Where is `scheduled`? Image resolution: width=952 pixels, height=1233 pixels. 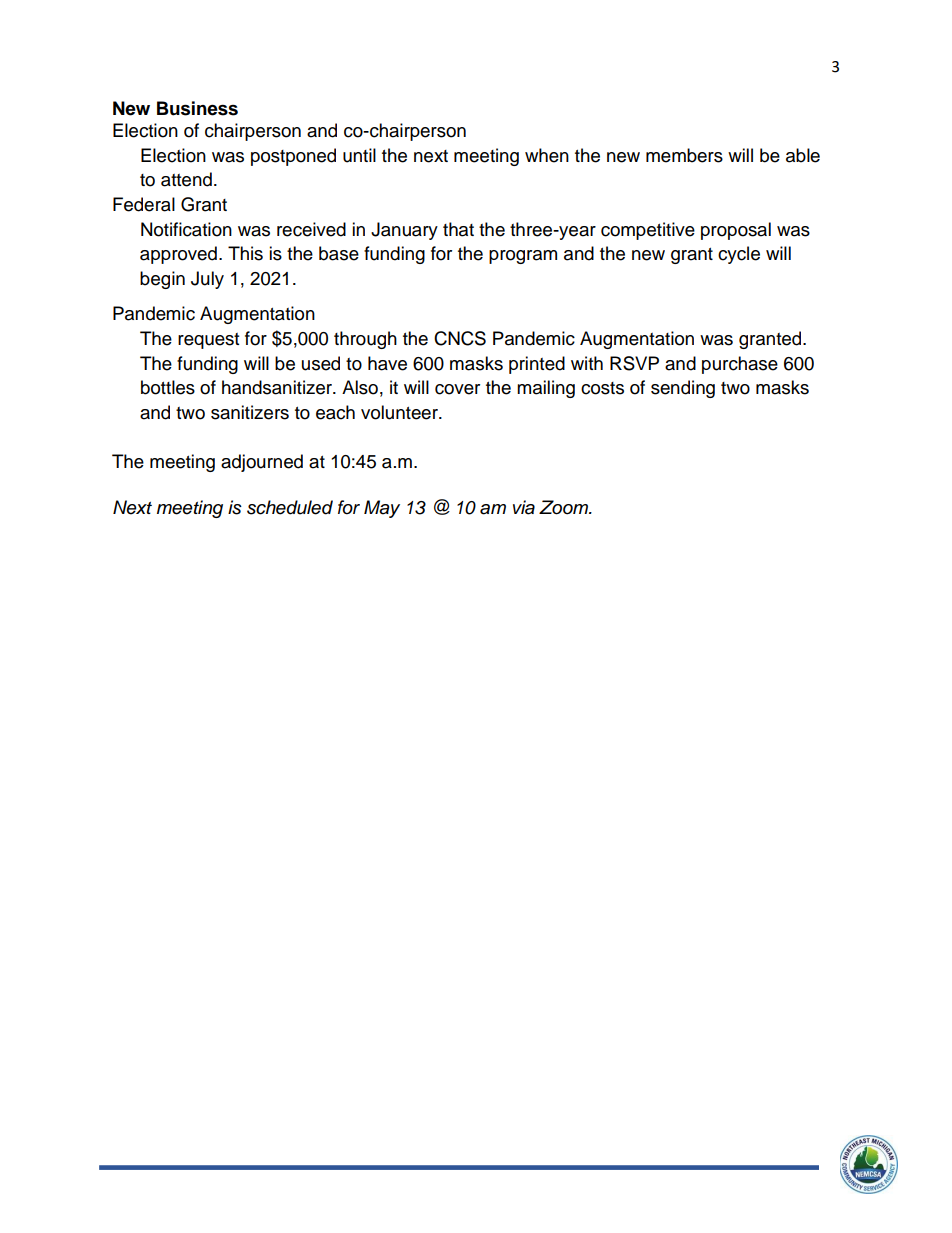 scheduled is located at coordinates (290, 507).
